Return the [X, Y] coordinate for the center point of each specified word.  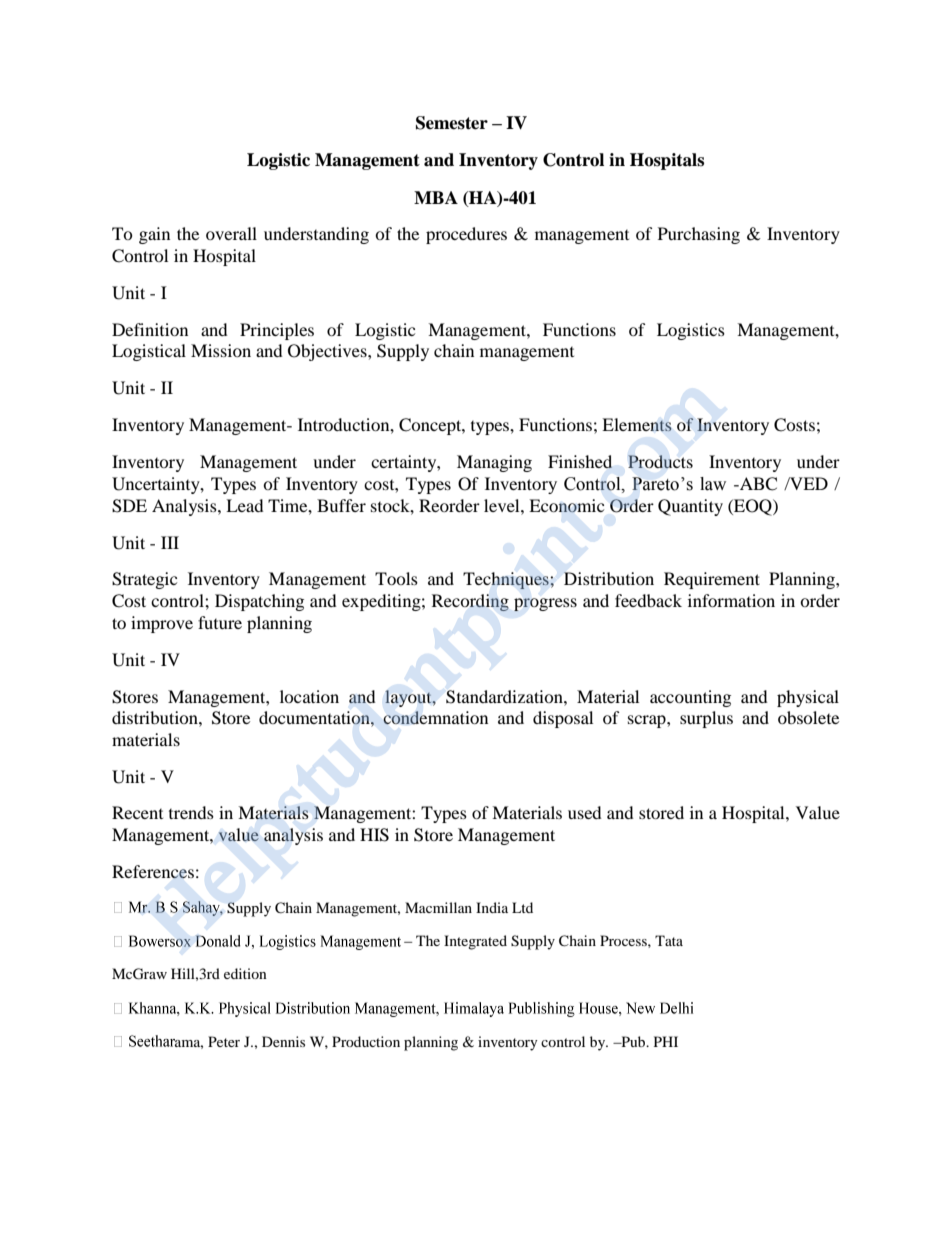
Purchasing [699, 235]
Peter [224, 1041]
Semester [452, 123]
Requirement [712, 580]
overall [231, 233]
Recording [470, 602]
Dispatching [259, 602]
